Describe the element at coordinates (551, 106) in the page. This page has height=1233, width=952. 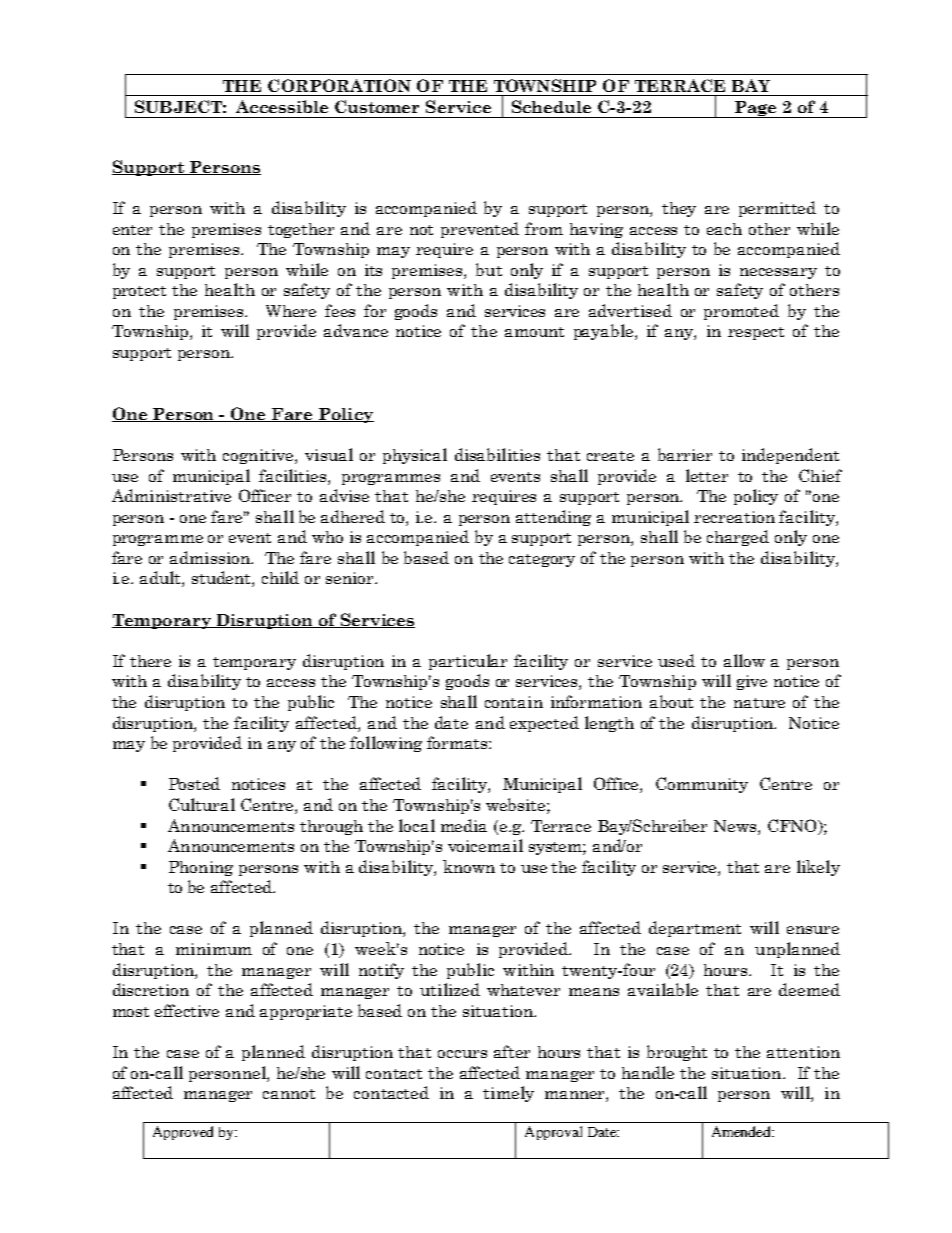
I see `Schedule` at that location.
